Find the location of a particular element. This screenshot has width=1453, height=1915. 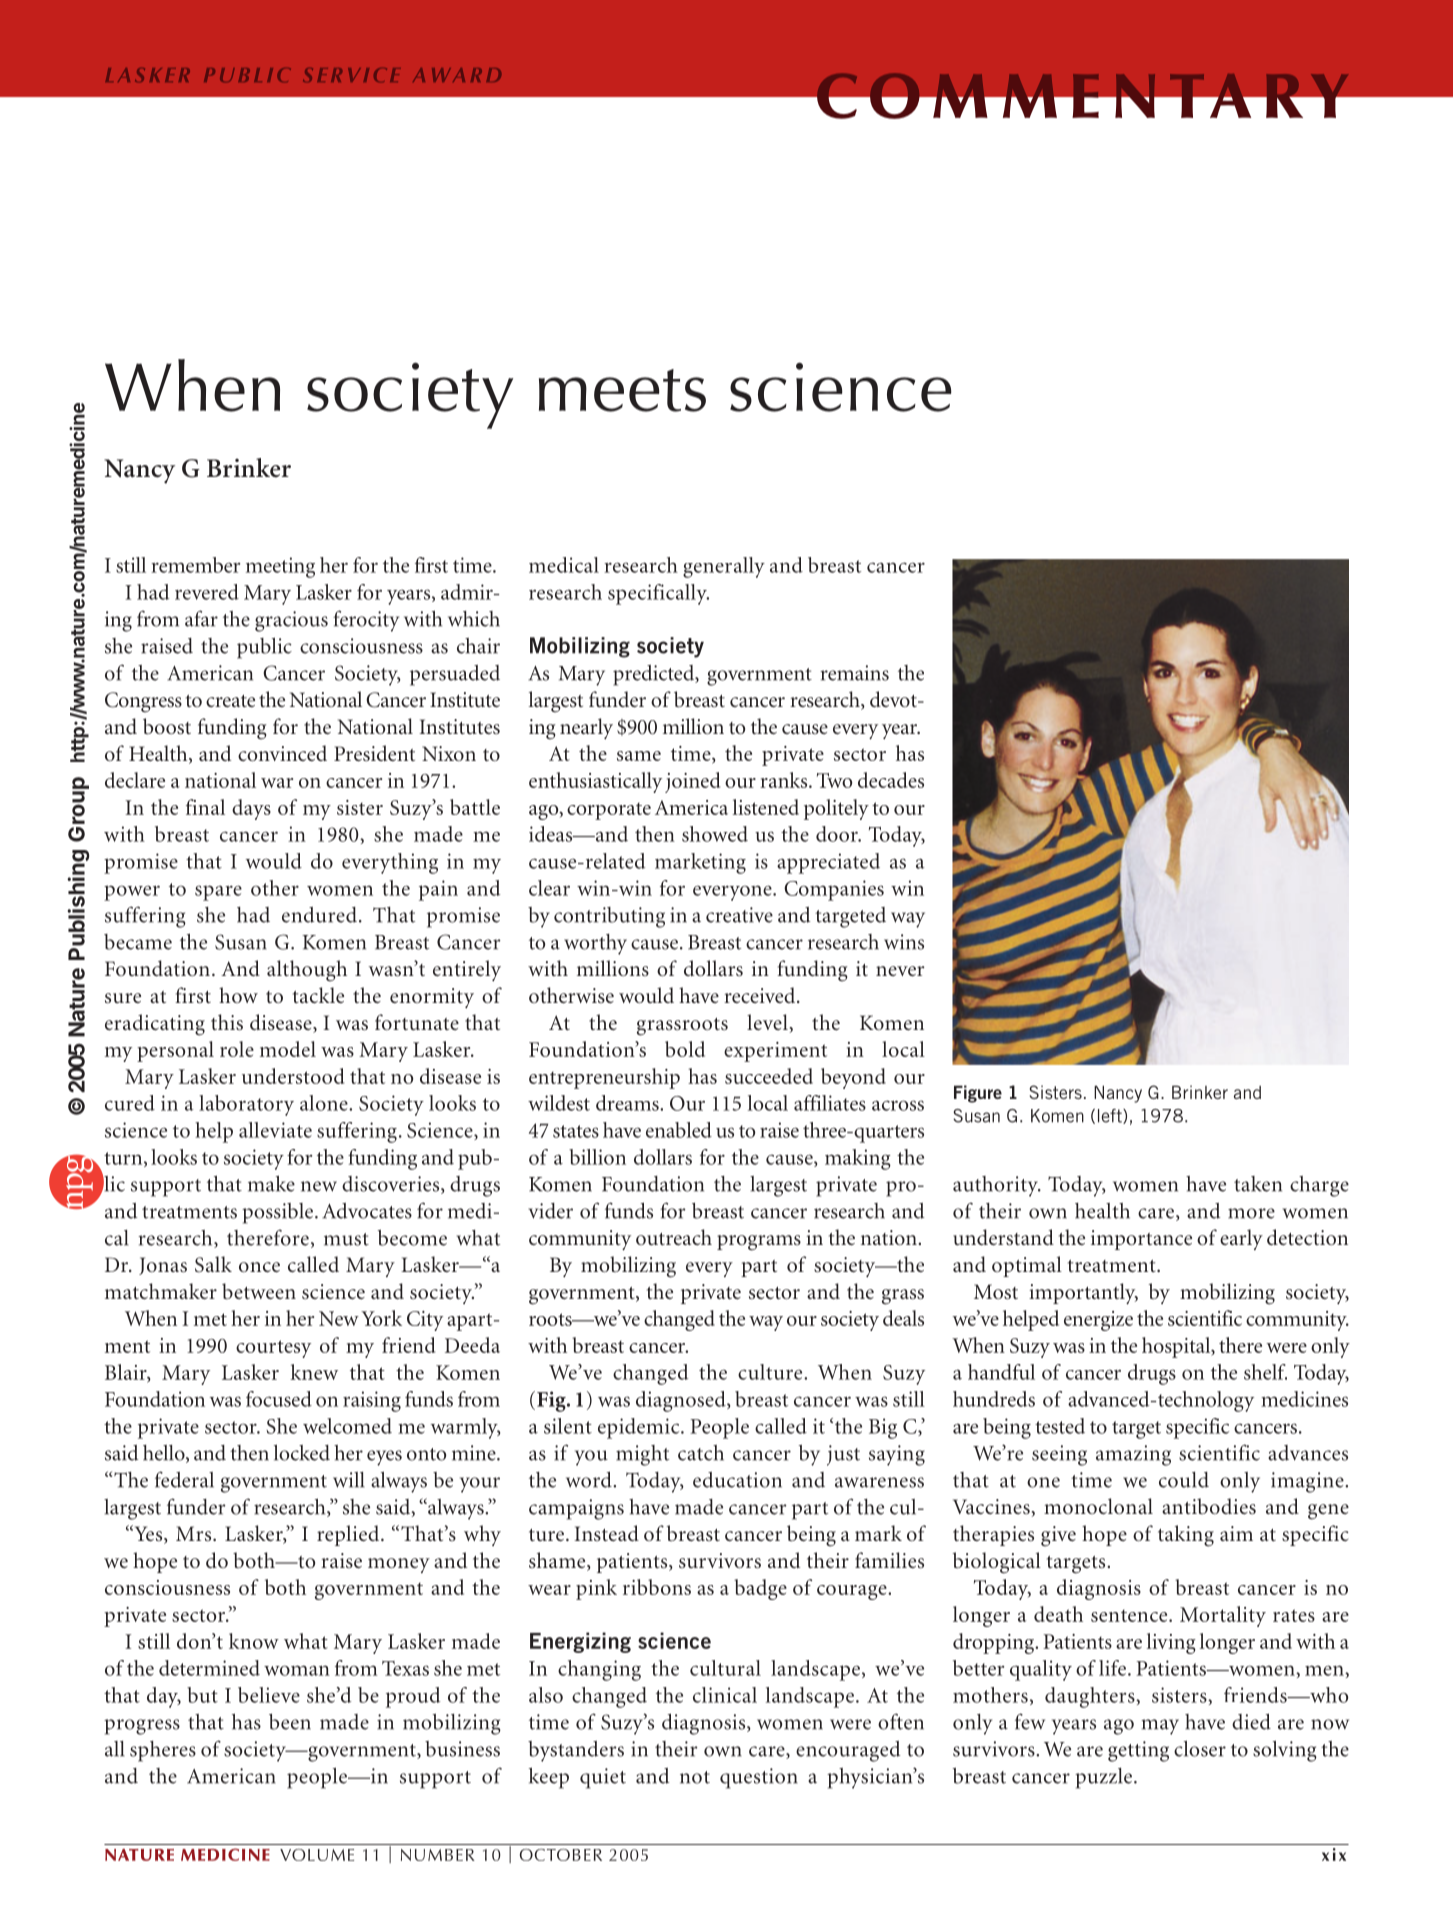

remains is located at coordinates (854, 673).
